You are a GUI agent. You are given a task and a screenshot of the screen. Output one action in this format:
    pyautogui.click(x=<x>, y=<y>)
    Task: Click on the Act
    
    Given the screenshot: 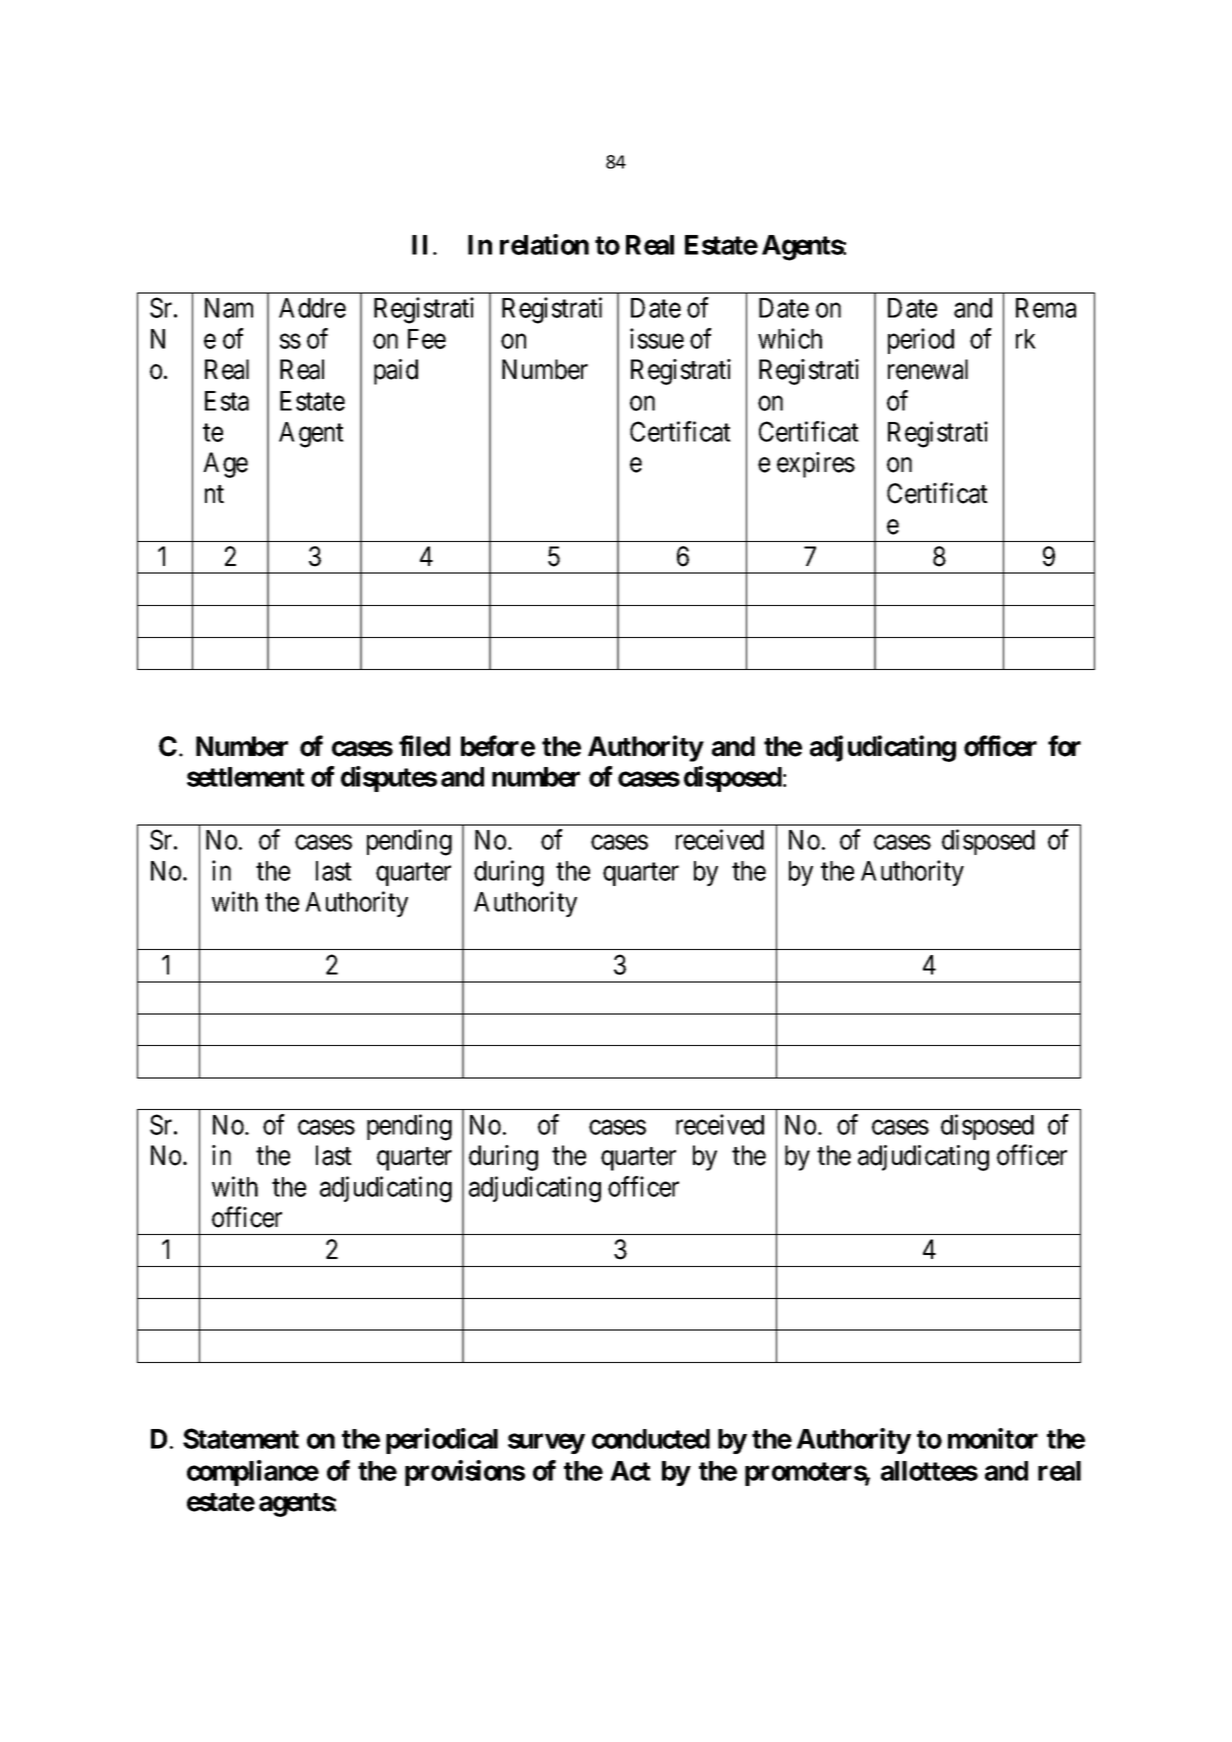 What is the action you would take?
    pyautogui.click(x=630, y=1471)
